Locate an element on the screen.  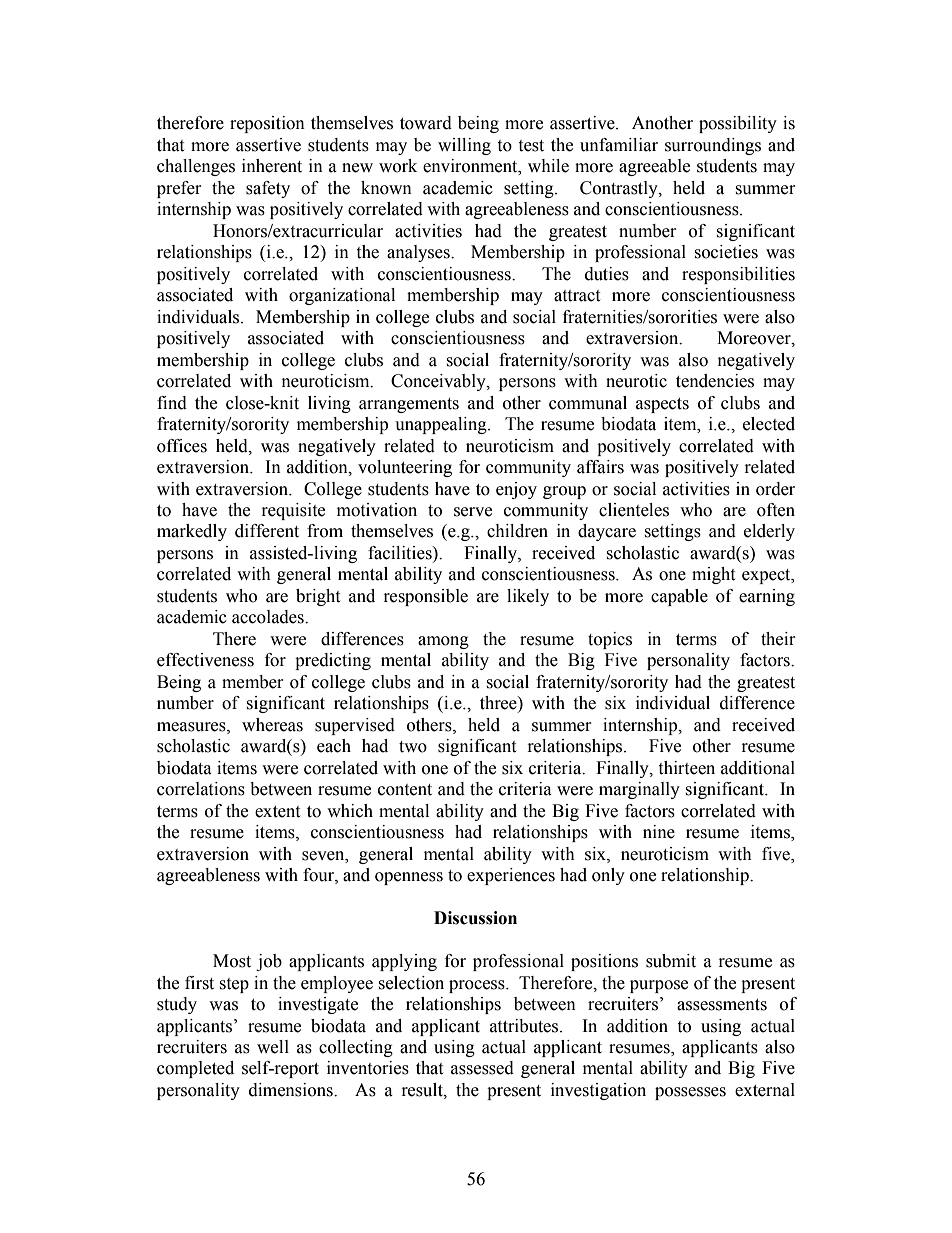
inherent is located at coordinates (272, 166).
